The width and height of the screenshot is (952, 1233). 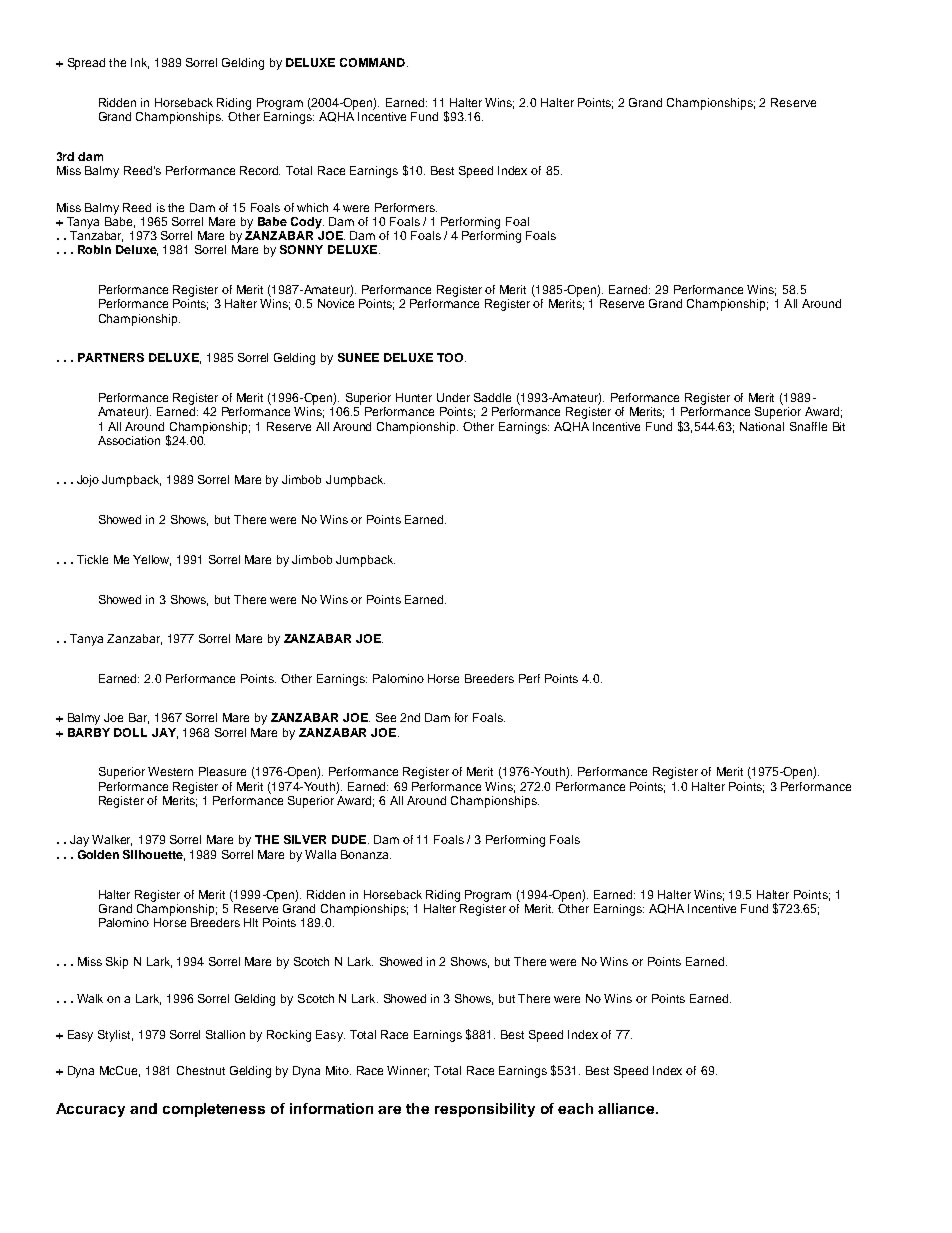 What do you see at coordinates (386, 717) in the screenshot?
I see `See` at bounding box center [386, 717].
